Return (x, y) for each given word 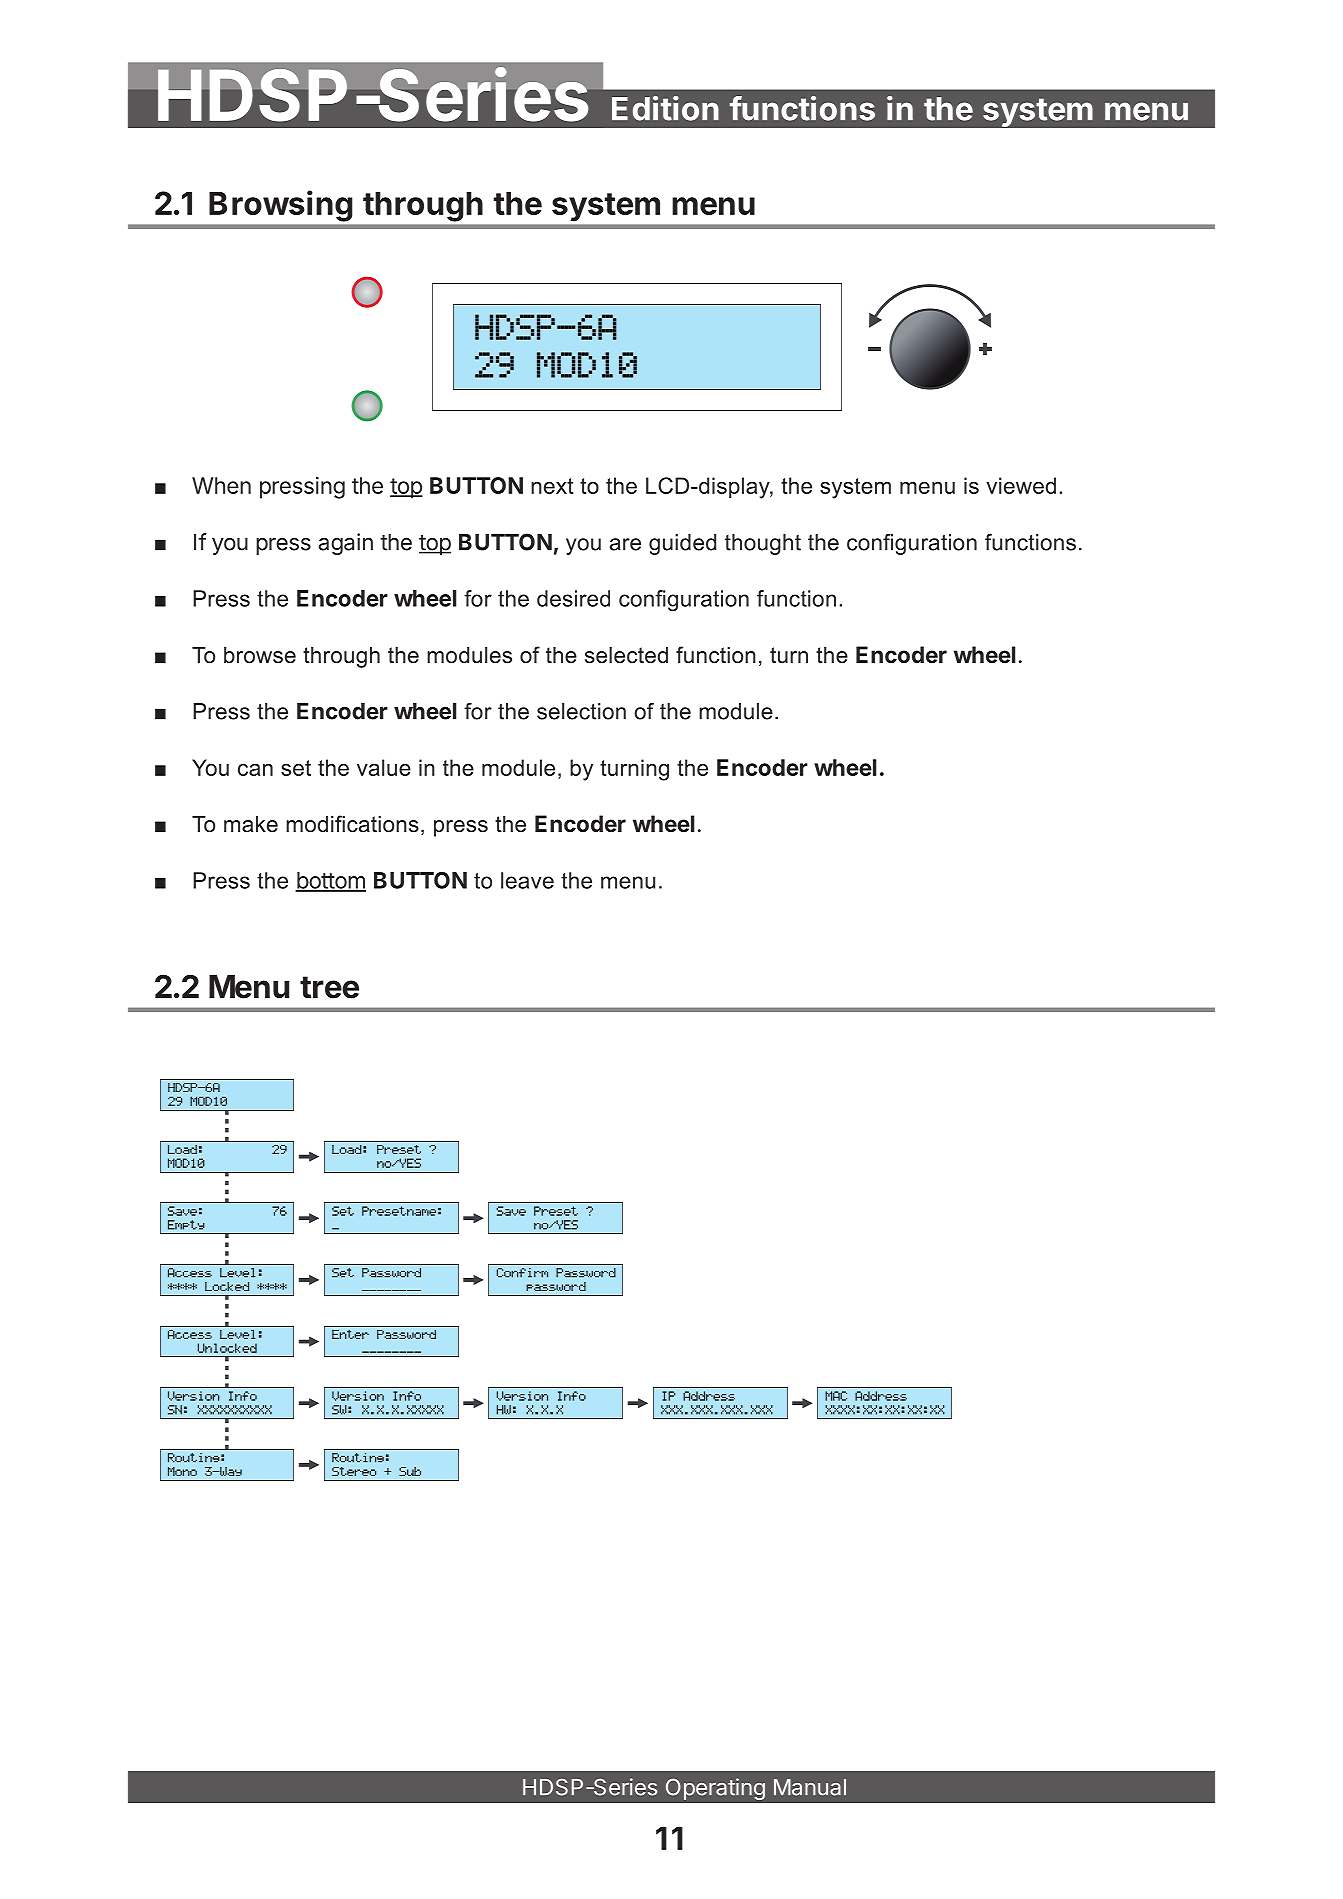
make (251, 824)
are (625, 544)
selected (626, 655)
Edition (665, 108)
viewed (1021, 485)
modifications (352, 824)
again (346, 544)
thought (763, 544)
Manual (810, 1787)
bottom (330, 881)
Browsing (280, 206)
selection (581, 711)
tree (329, 987)
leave (527, 880)
